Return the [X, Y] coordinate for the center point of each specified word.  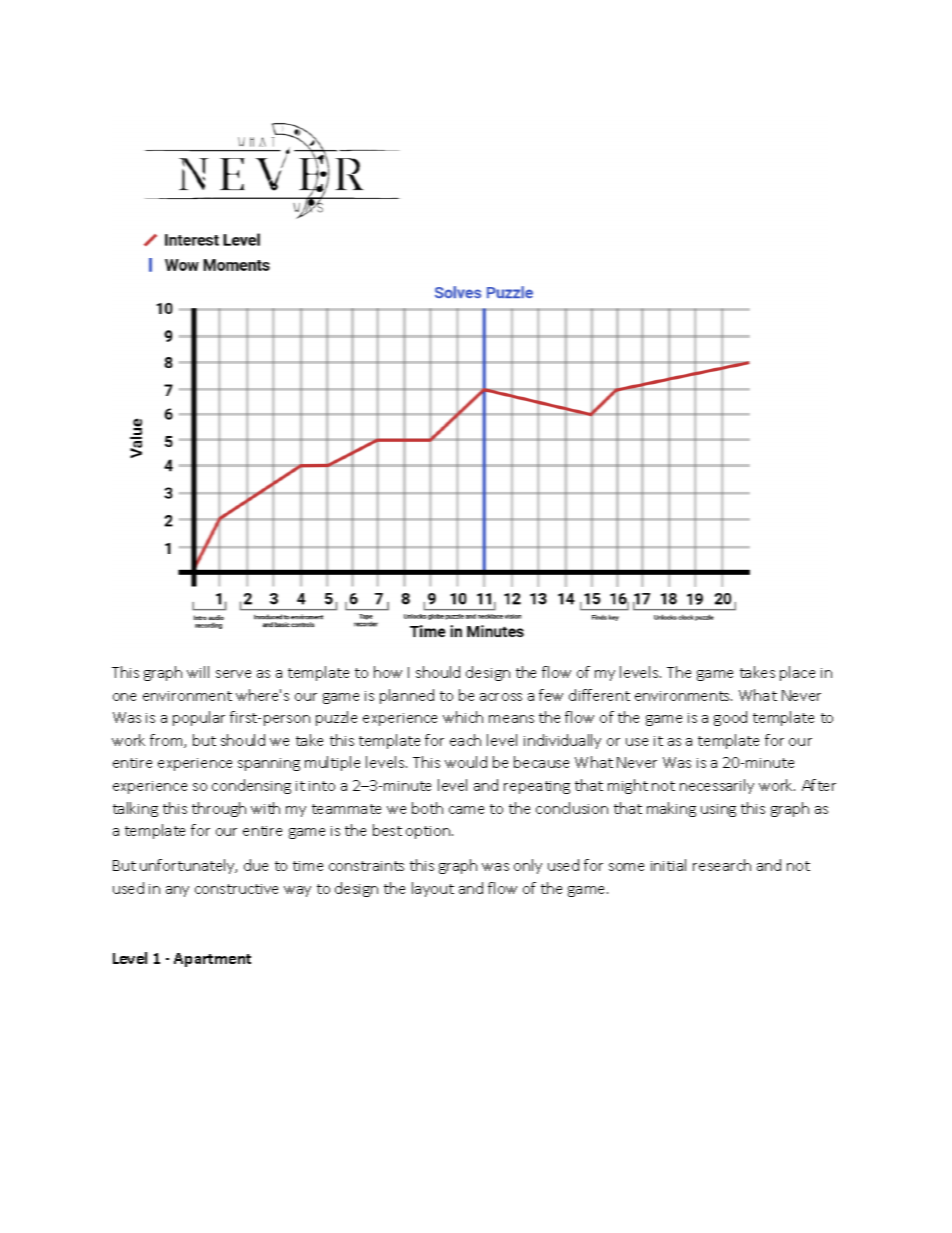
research [722, 865]
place [797, 673]
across [501, 697]
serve [233, 674]
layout [433, 889]
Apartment [212, 960]
